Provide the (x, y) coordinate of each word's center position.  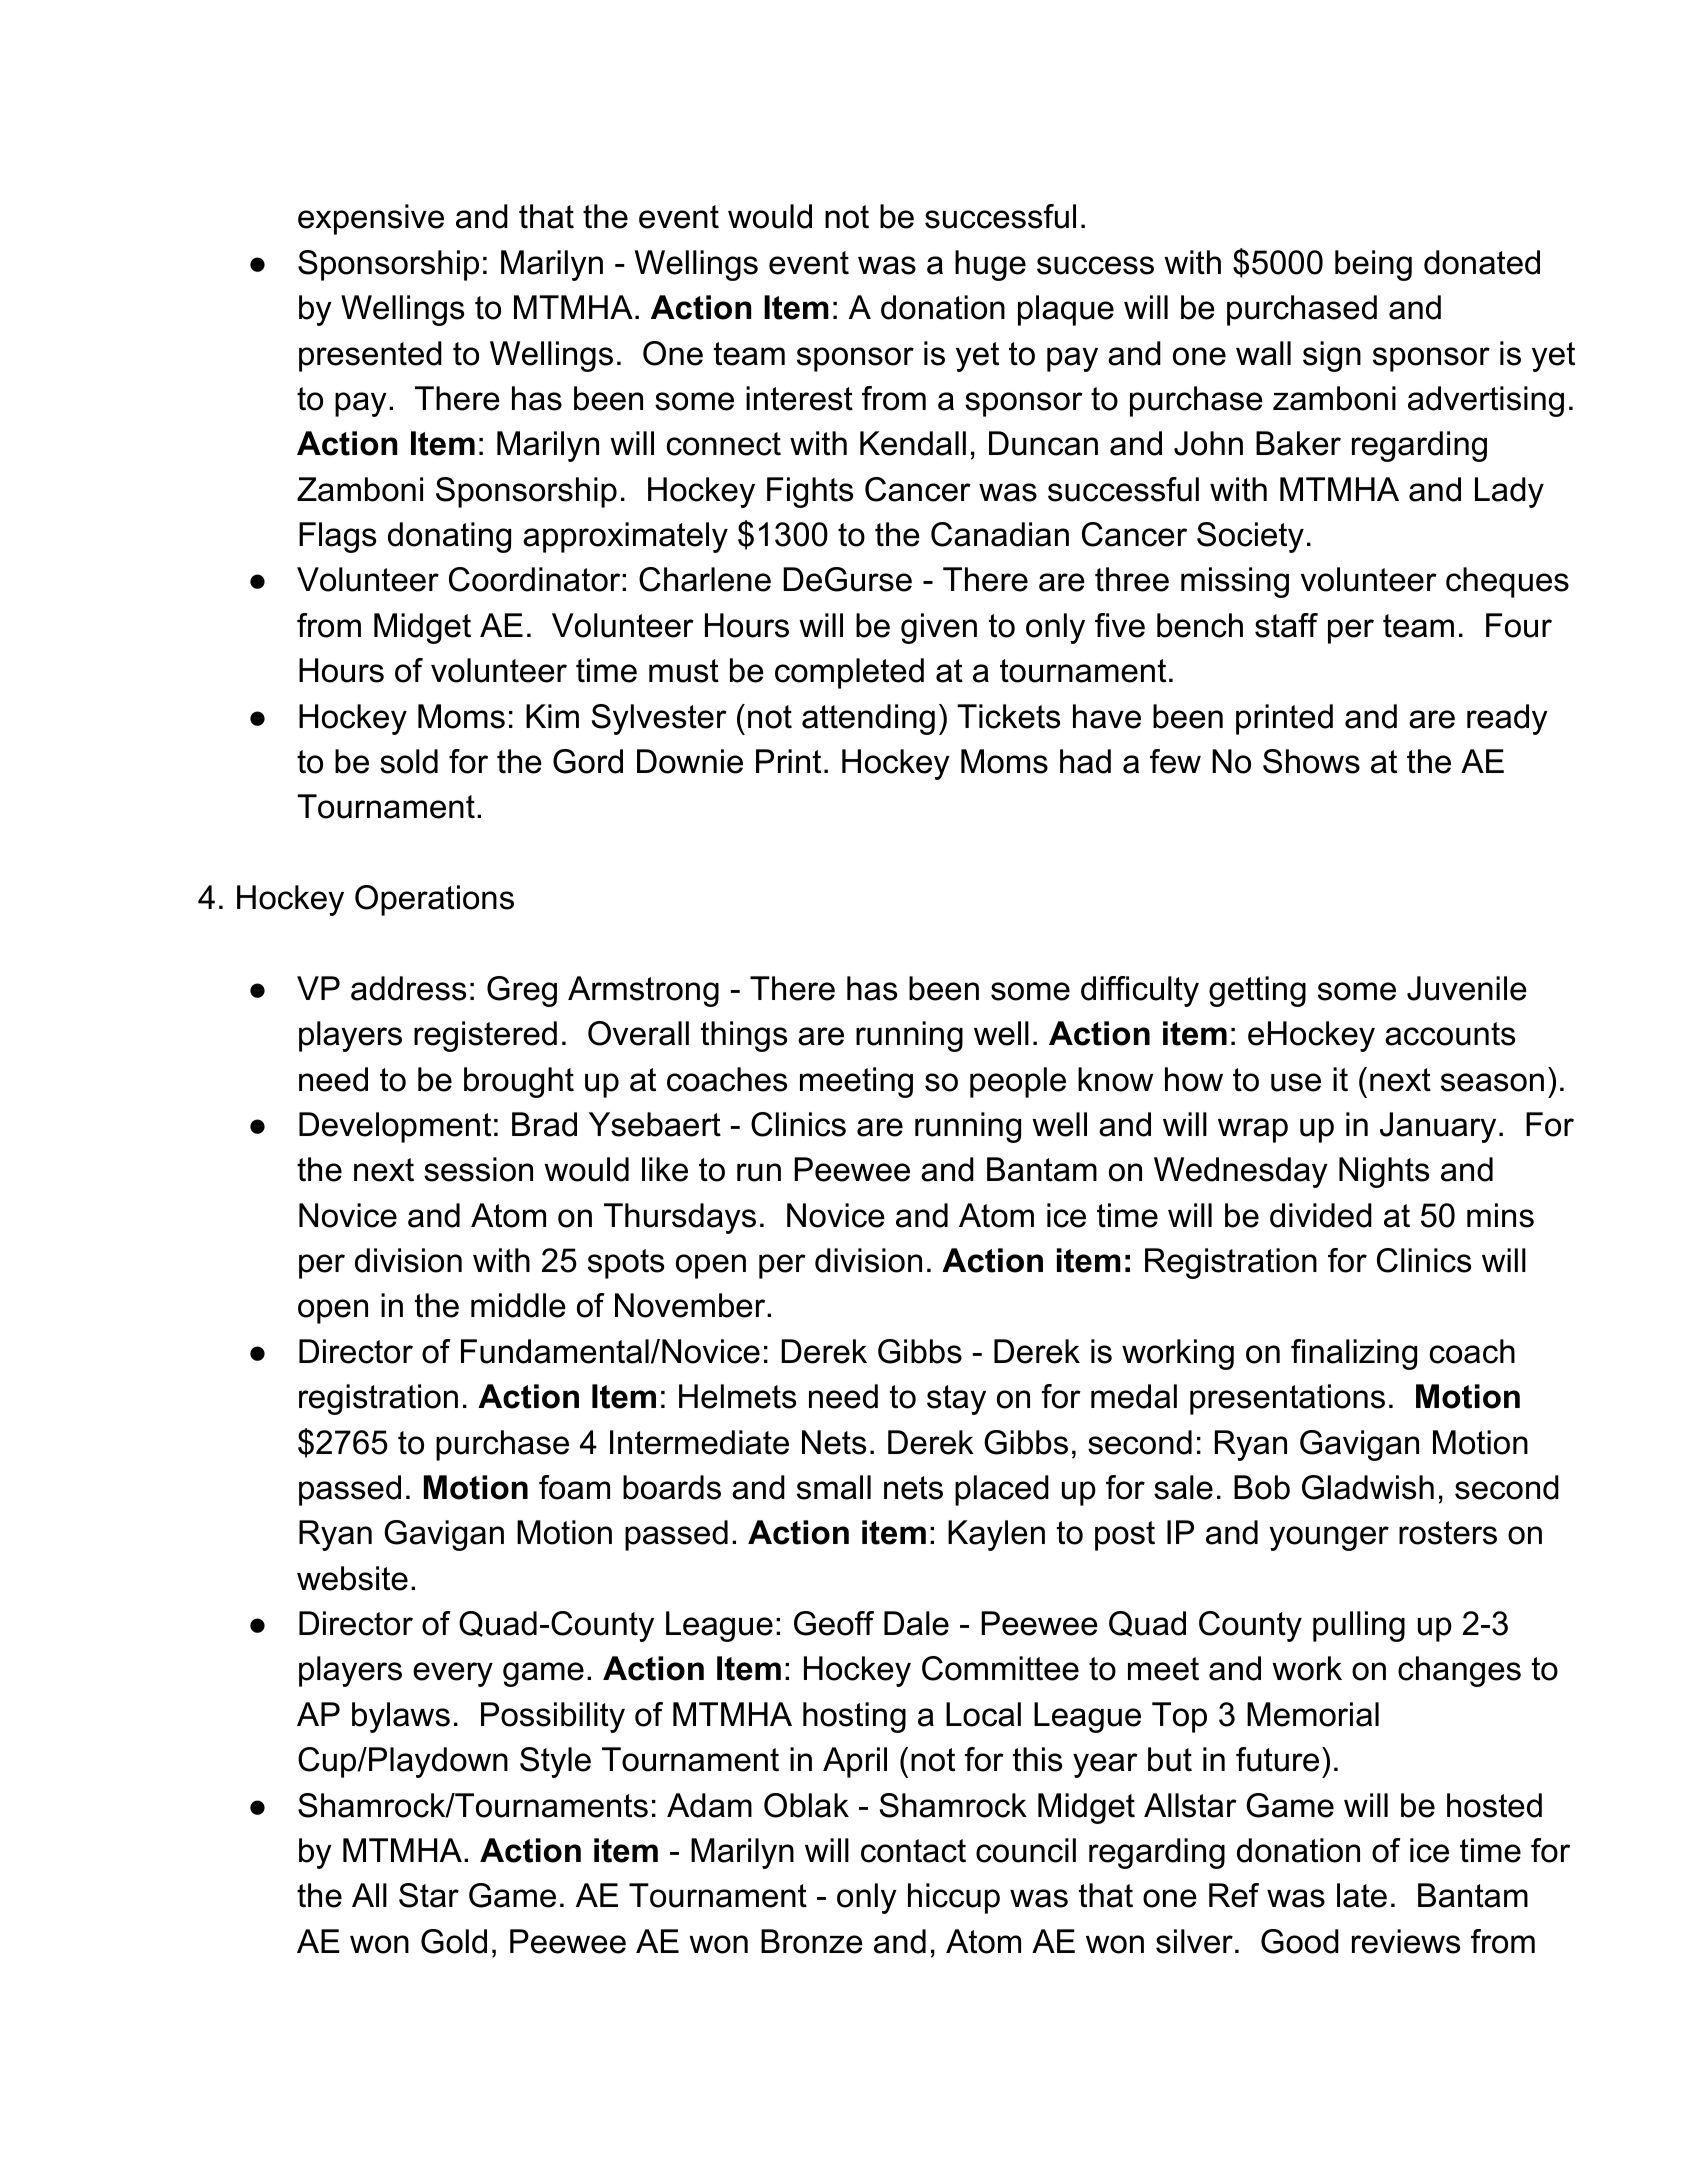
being (1373, 265)
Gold (454, 1941)
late (1362, 1895)
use (1296, 1082)
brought (519, 1082)
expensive (371, 219)
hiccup (954, 1898)
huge (990, 265)
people (1018, 1082)
